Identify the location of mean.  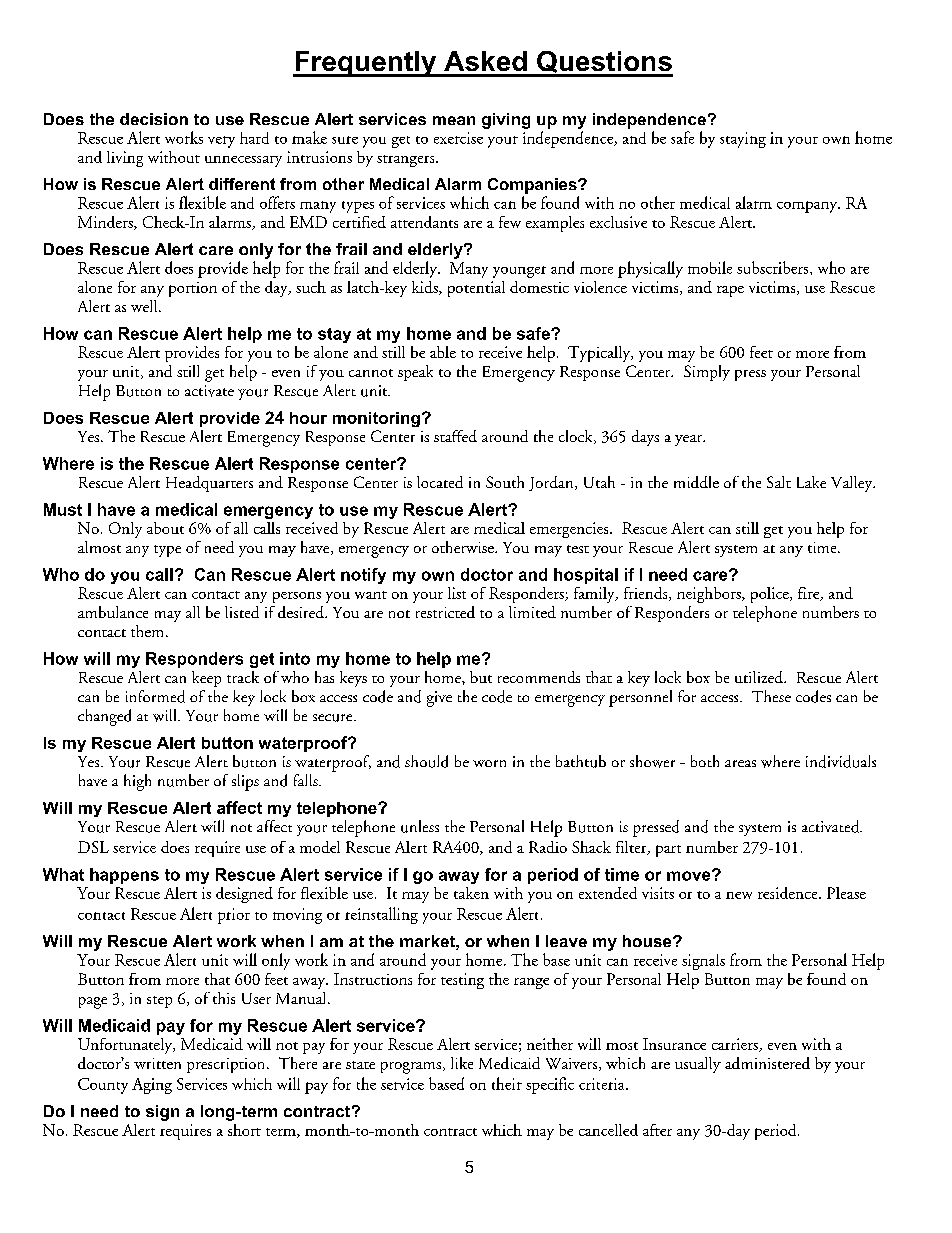
(454, 120).
